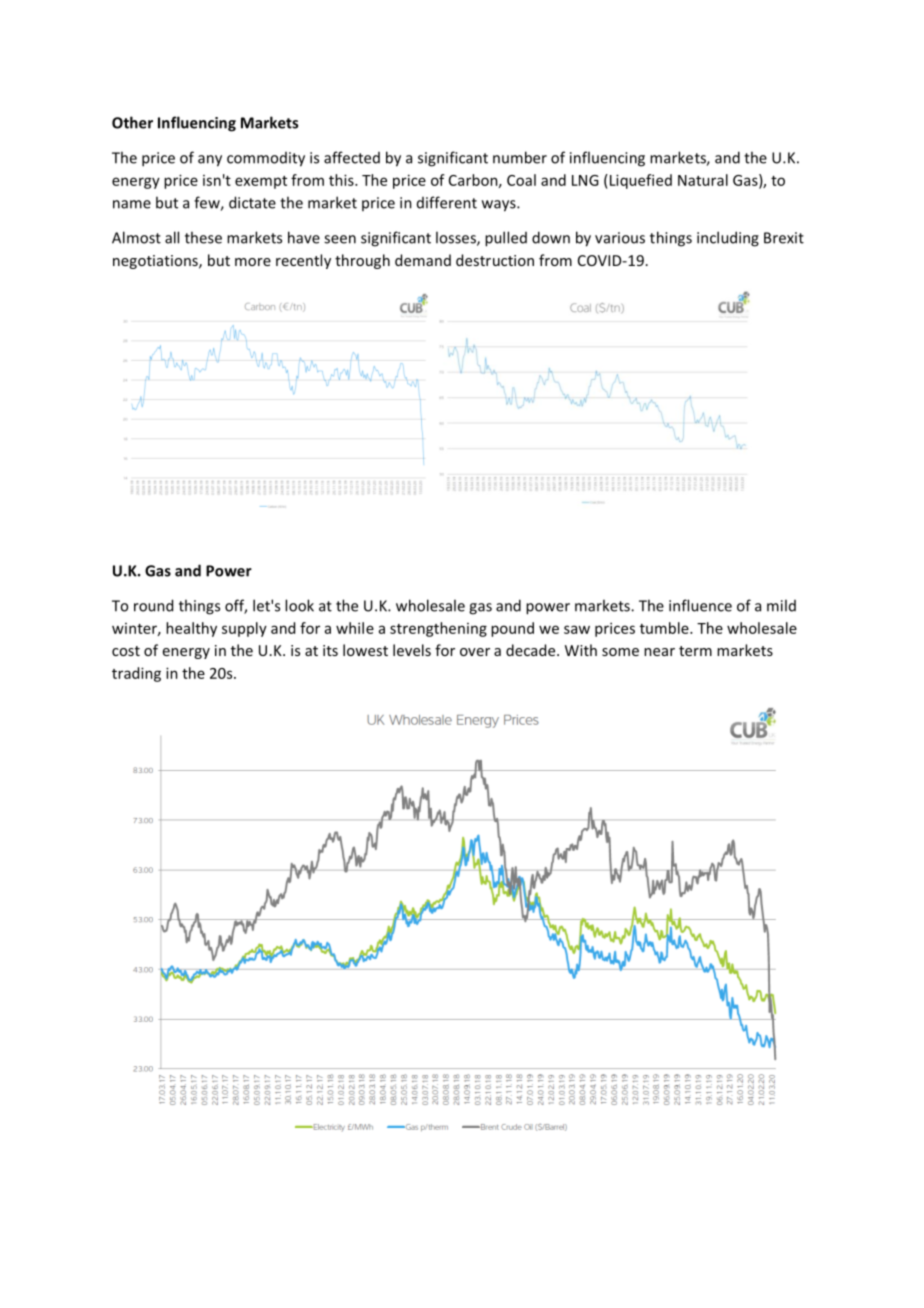  What do you see at coordinates (423, 260) in the document?
I see `demand` at bounding box center [423, 260].
